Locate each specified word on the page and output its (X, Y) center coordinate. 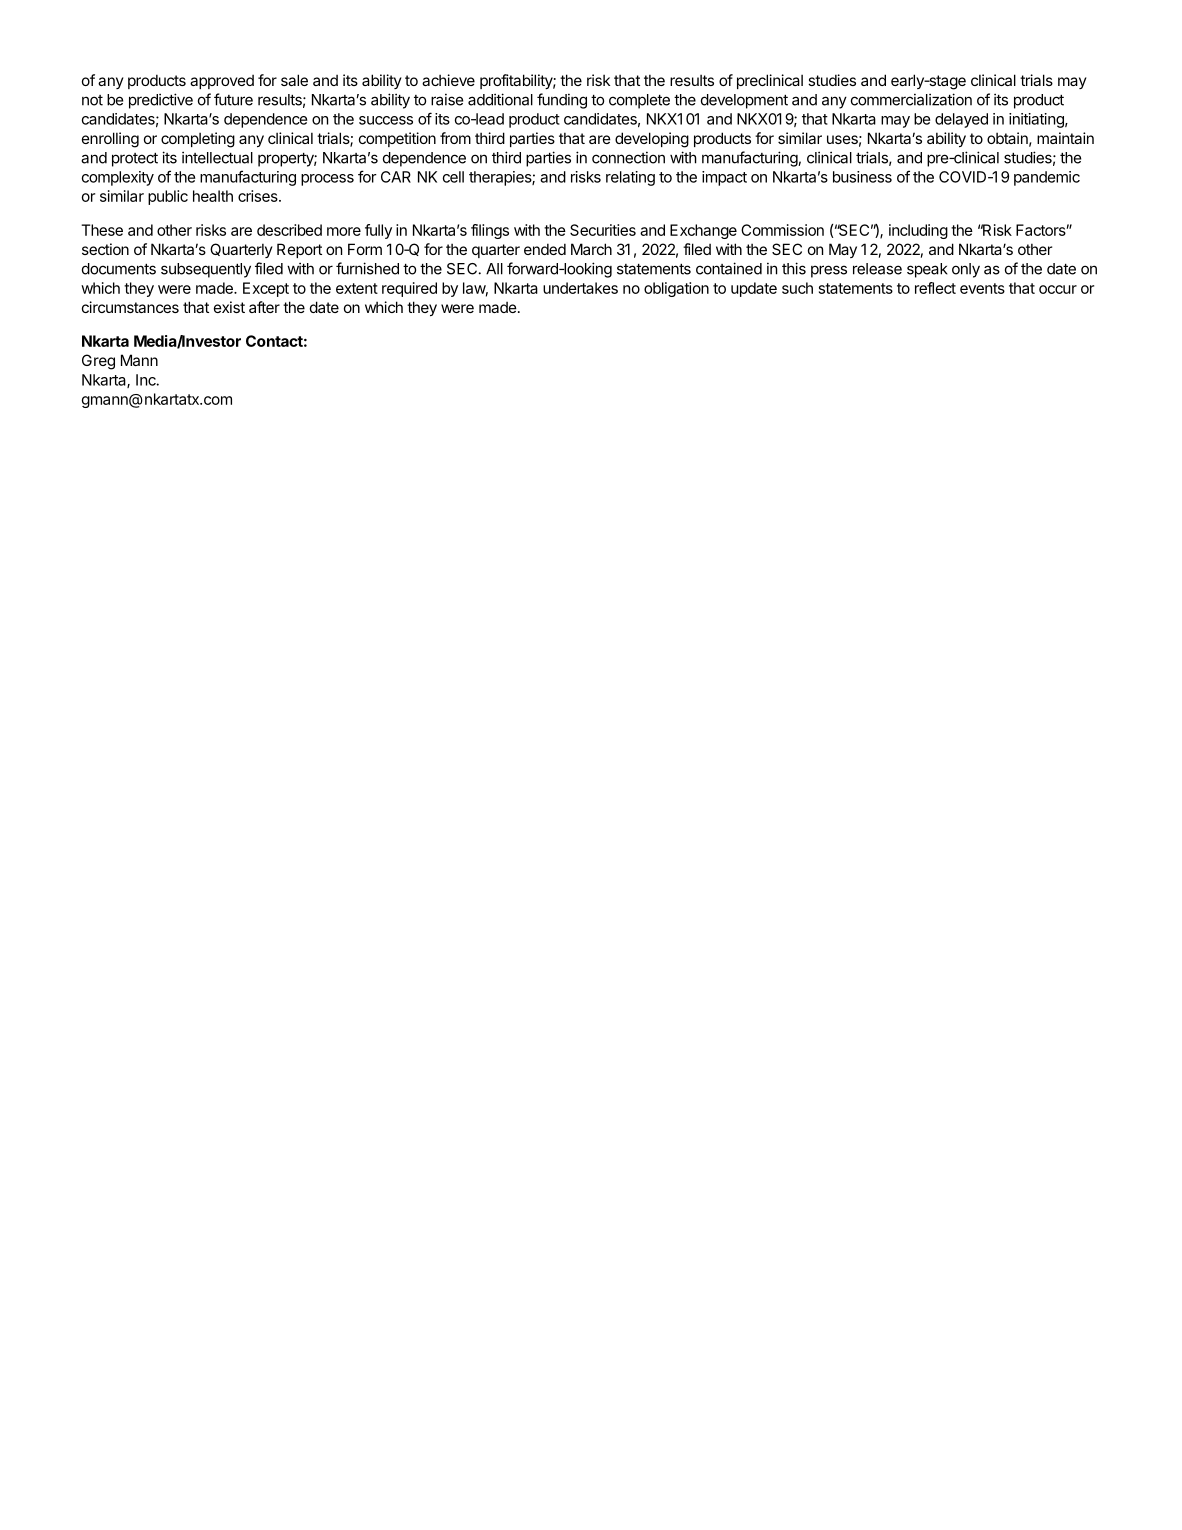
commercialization (911, 99)
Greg (98, 362)
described (289, 230)
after (264, 307)
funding (562, 101)
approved (222, 82)
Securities (603, 230)
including (918, 231)
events (982, 288)
